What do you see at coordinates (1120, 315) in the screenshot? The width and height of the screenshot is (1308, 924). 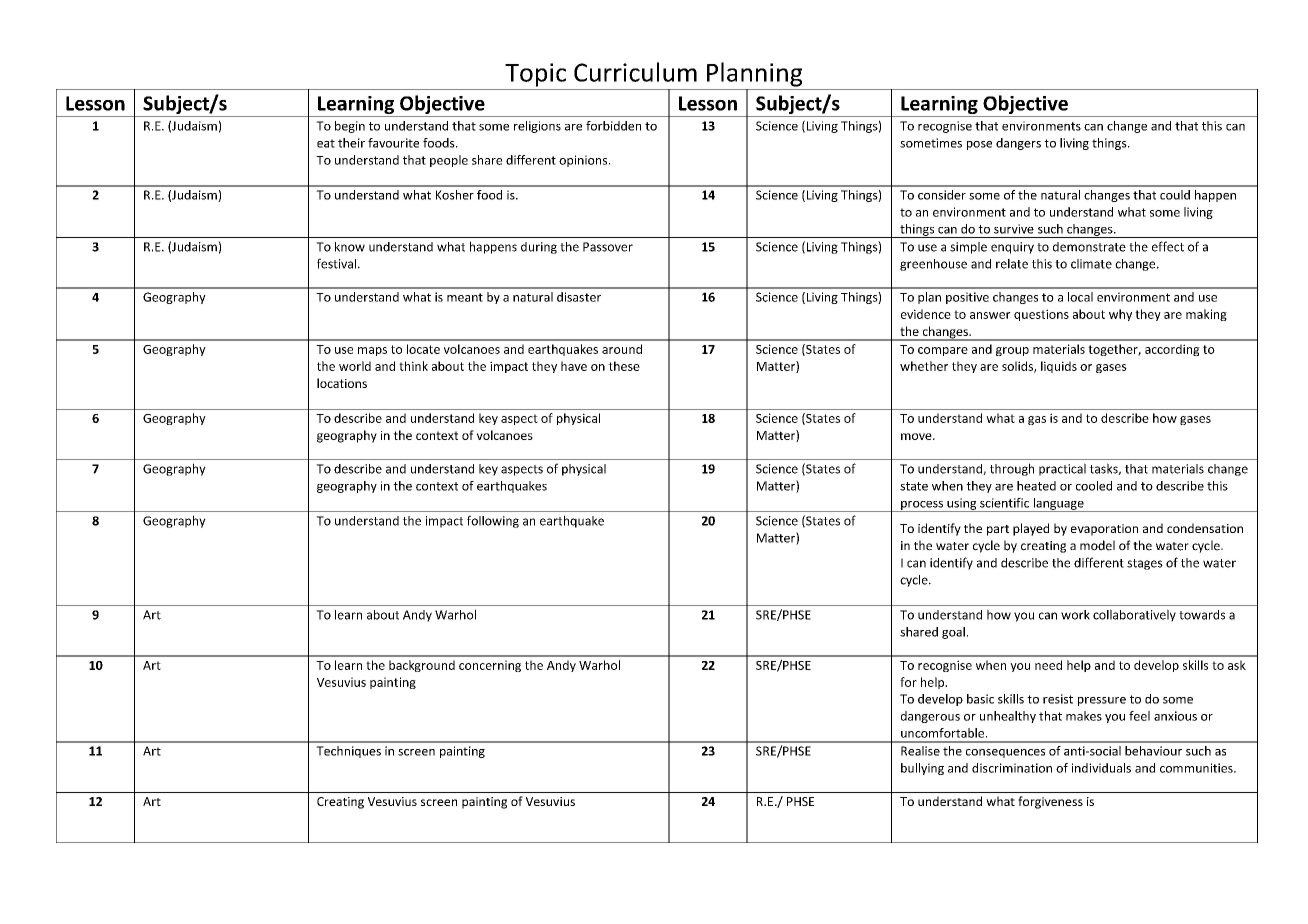 I see `why` at bounding box center [1120, 315].
